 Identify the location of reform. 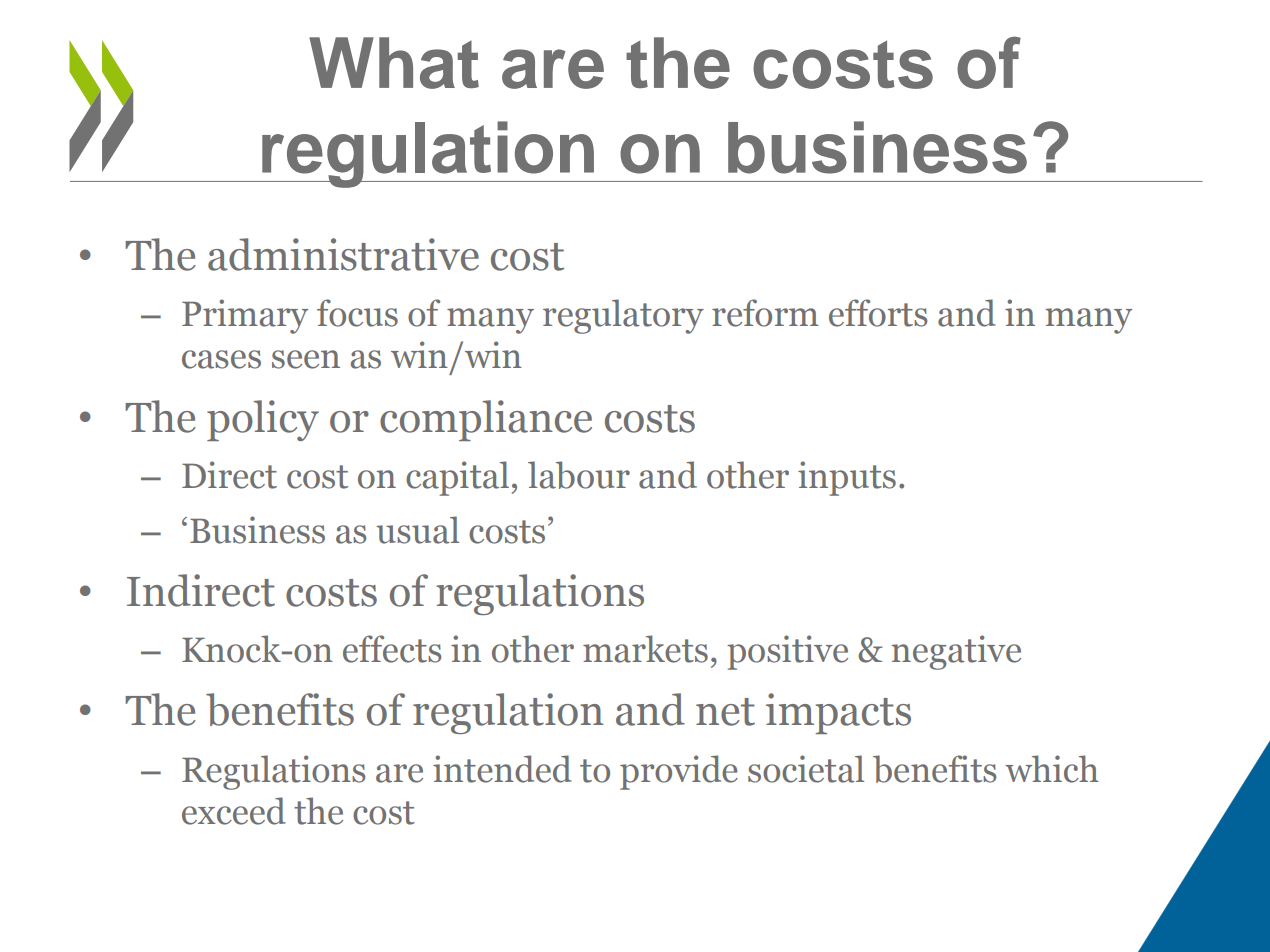
(765, 313).
